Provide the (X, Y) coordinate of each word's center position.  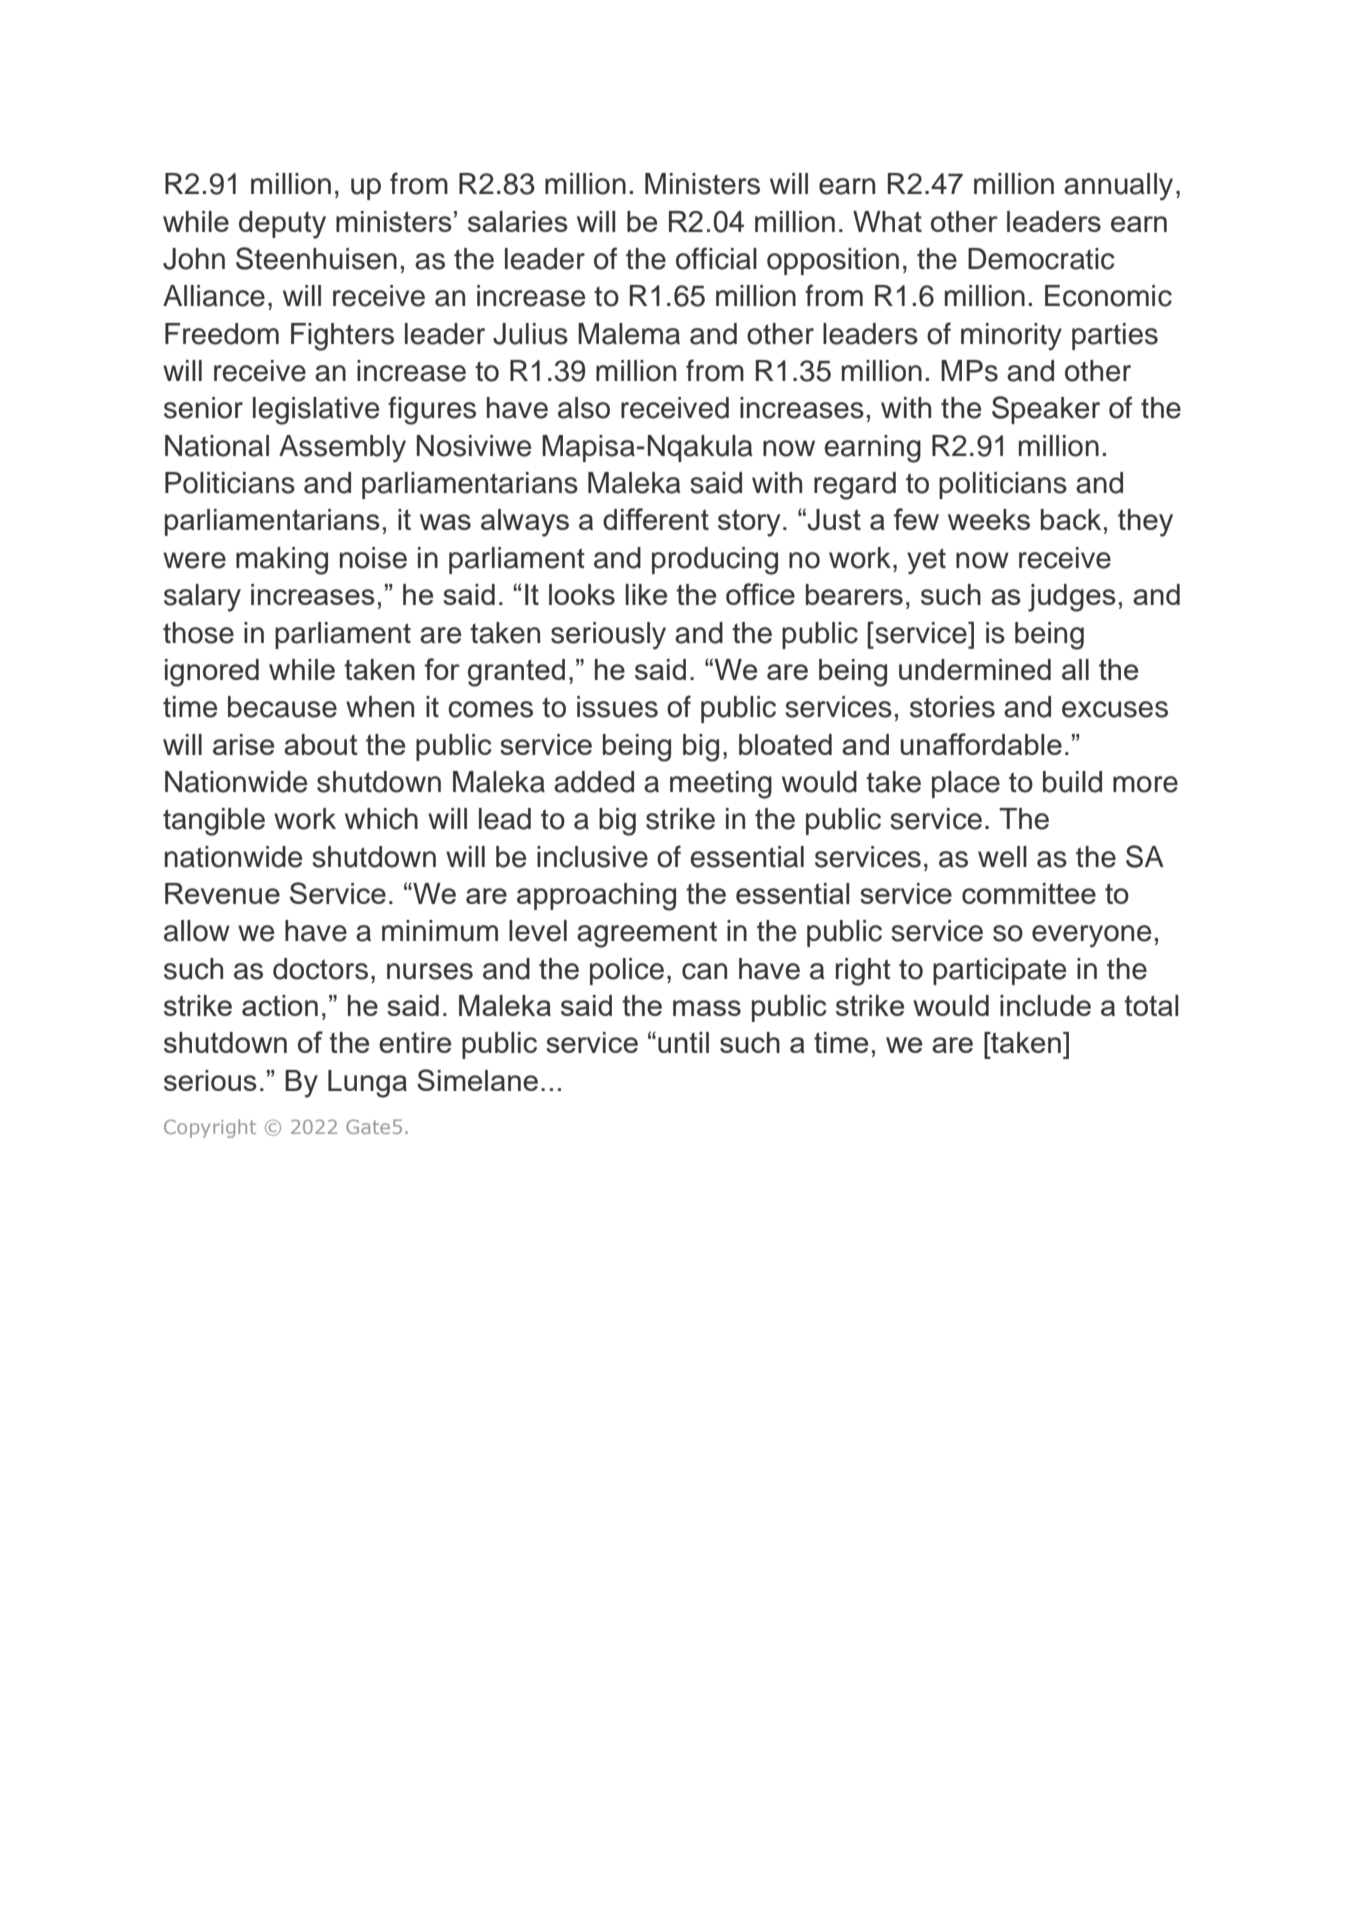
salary (202, 598)
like (646, 594)
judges (1072, 598)
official (716, 258)
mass (707, 1008)
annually (1118, 187)
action (280, 1005)
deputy (282, 225)
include (1045, 1005)
